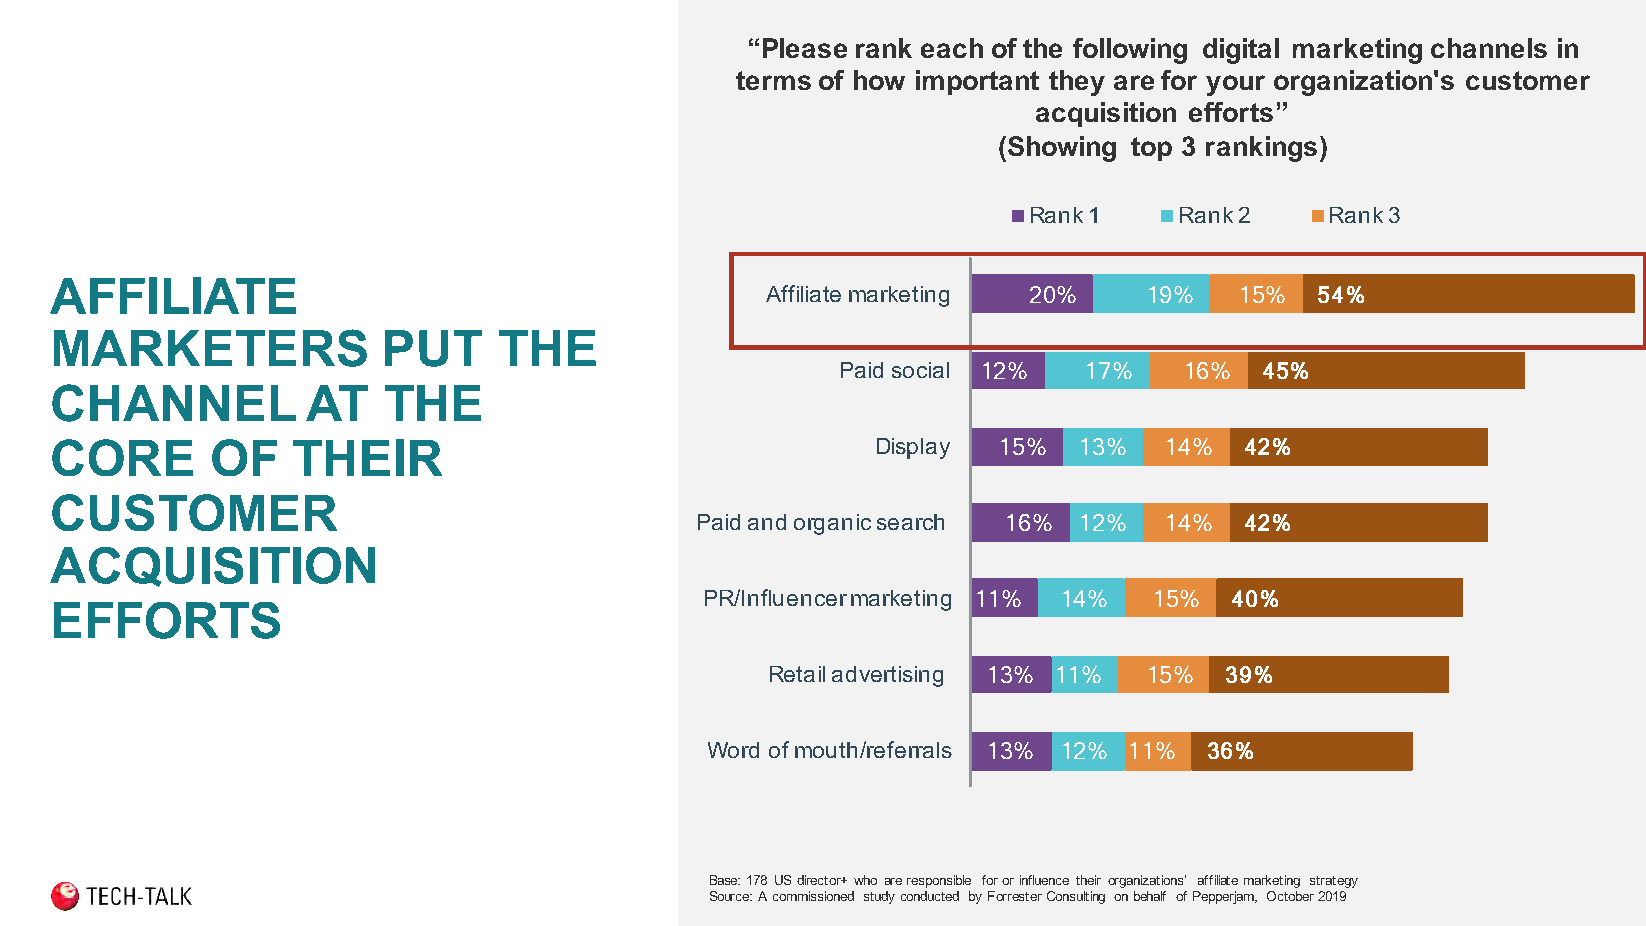 The image size is (1646, 926). I want to click on terms, so click(773, 80).
